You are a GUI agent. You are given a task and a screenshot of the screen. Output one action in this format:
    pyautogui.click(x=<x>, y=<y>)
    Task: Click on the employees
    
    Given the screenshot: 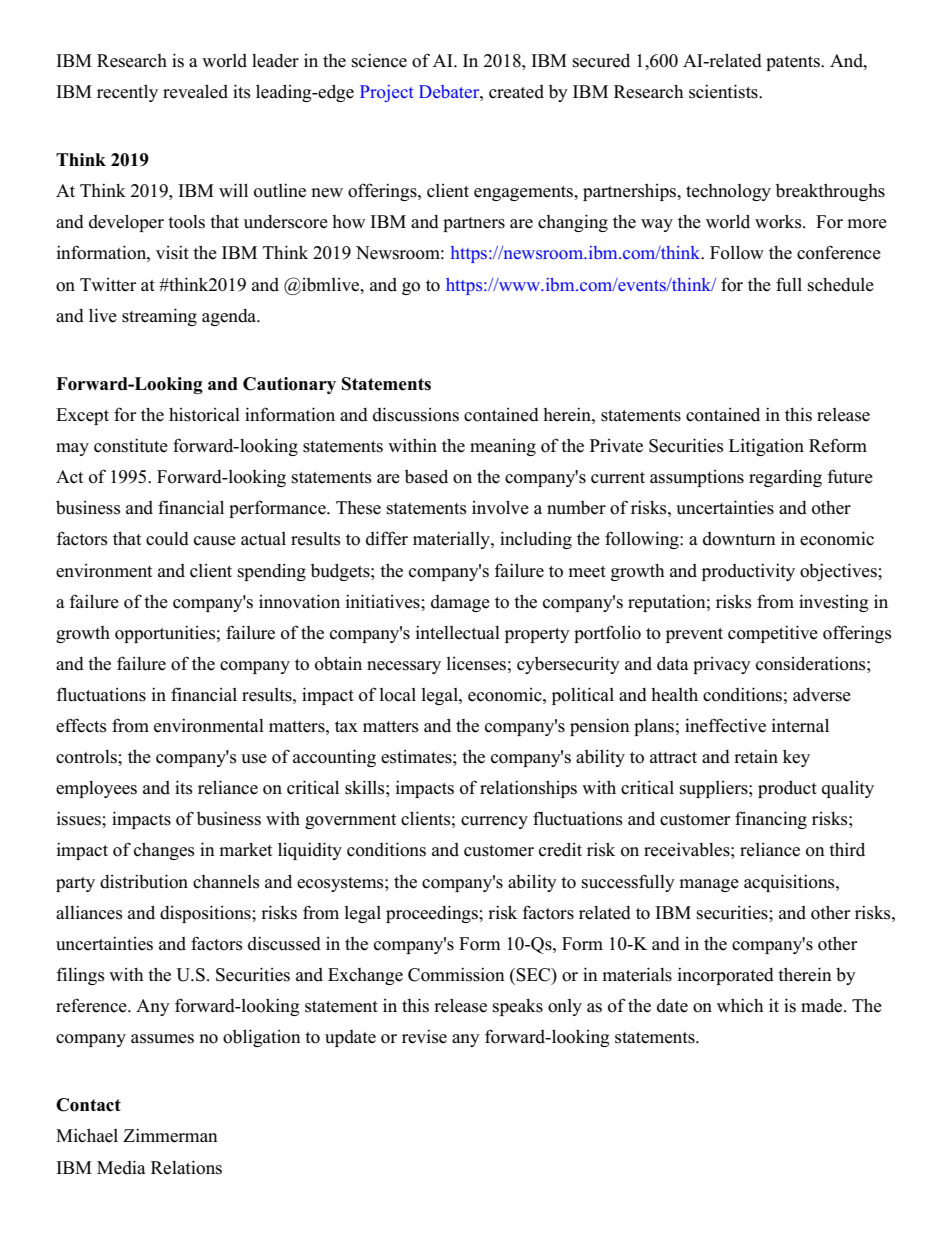 What is the action you would take?
    pyautogui.click(x=96, y=789)
